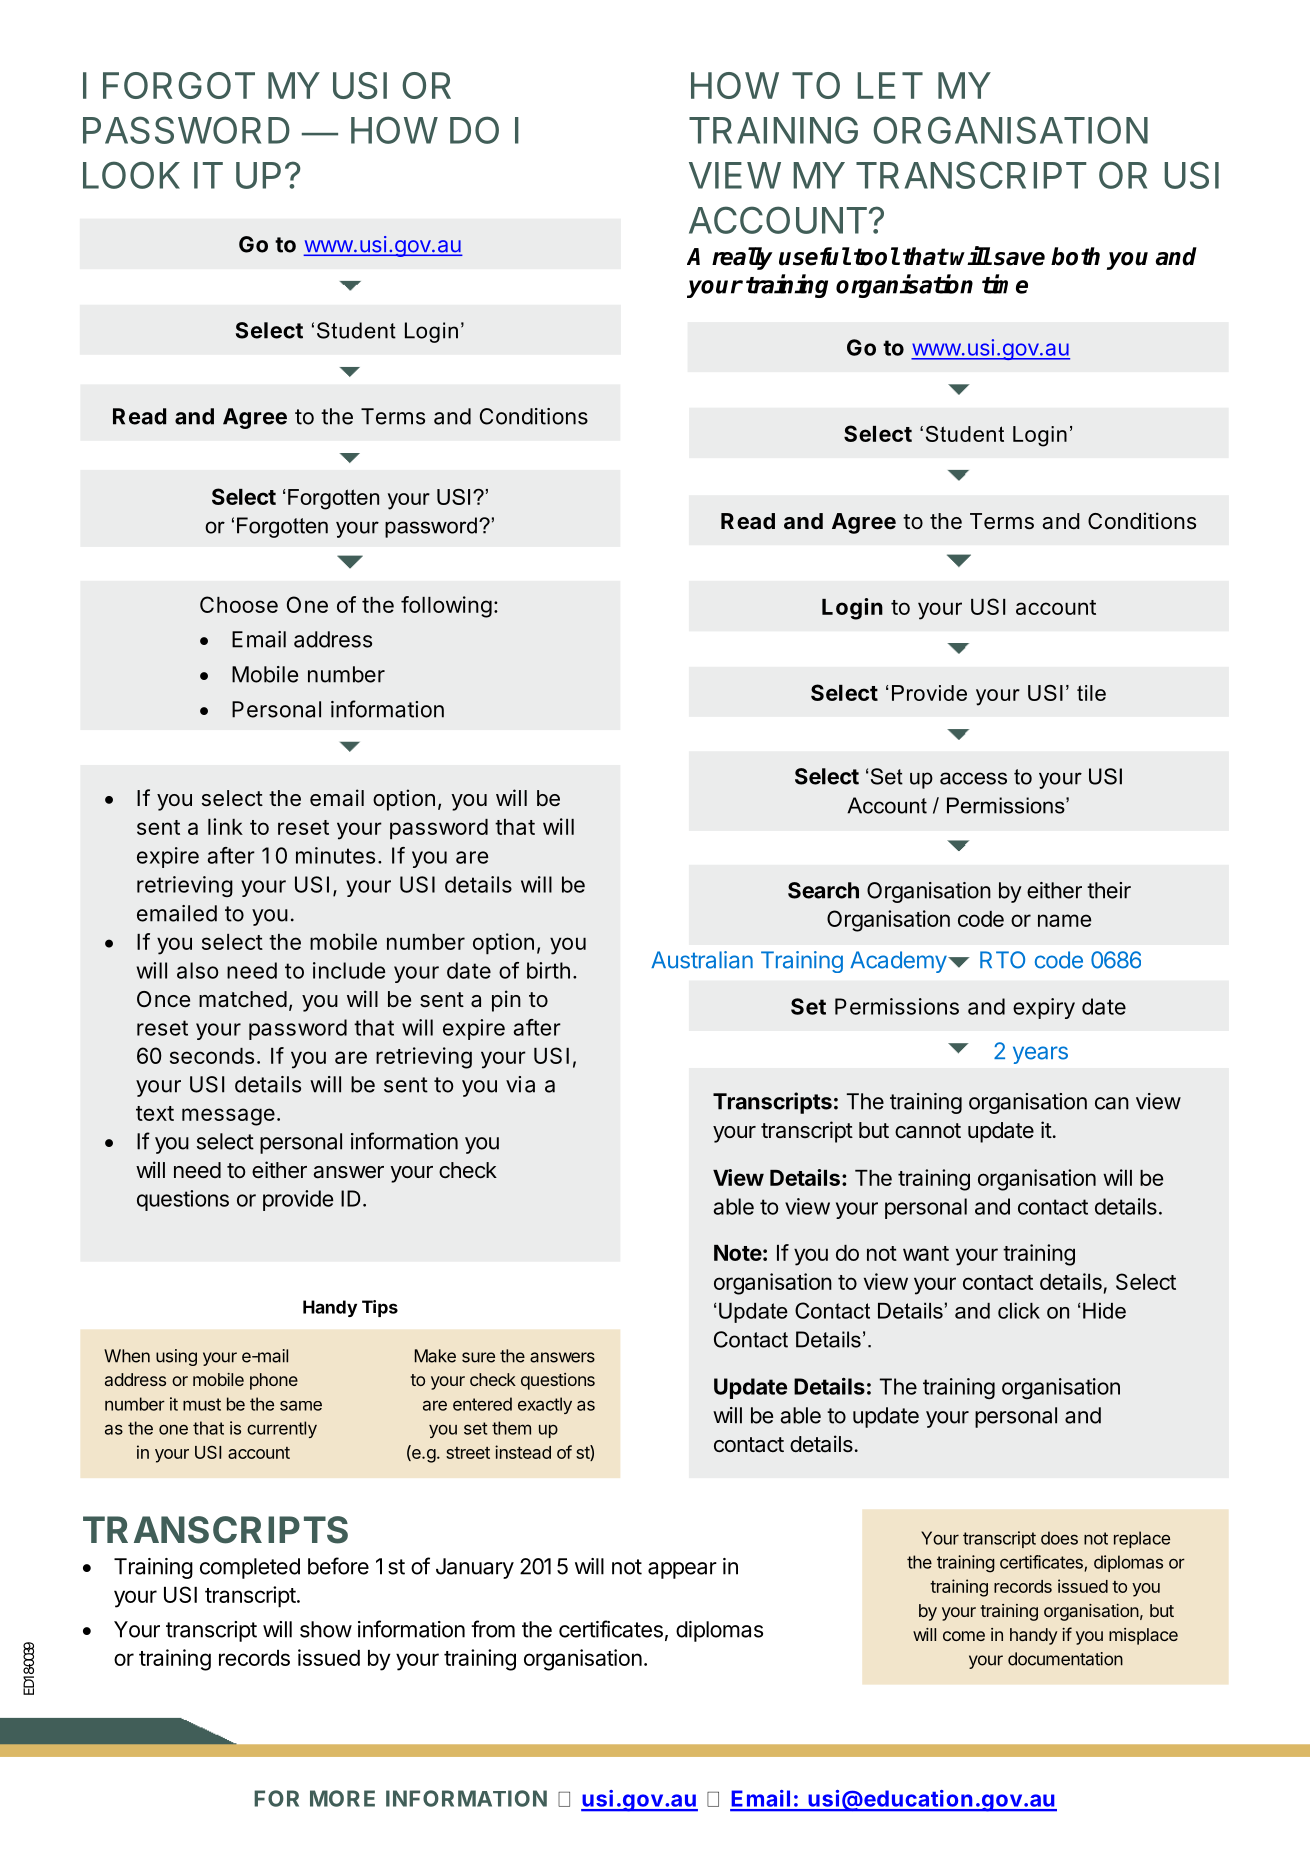  What do you see at coordinates (225, 826) in the document?
I see `link` at bounding box center [225, 826].
